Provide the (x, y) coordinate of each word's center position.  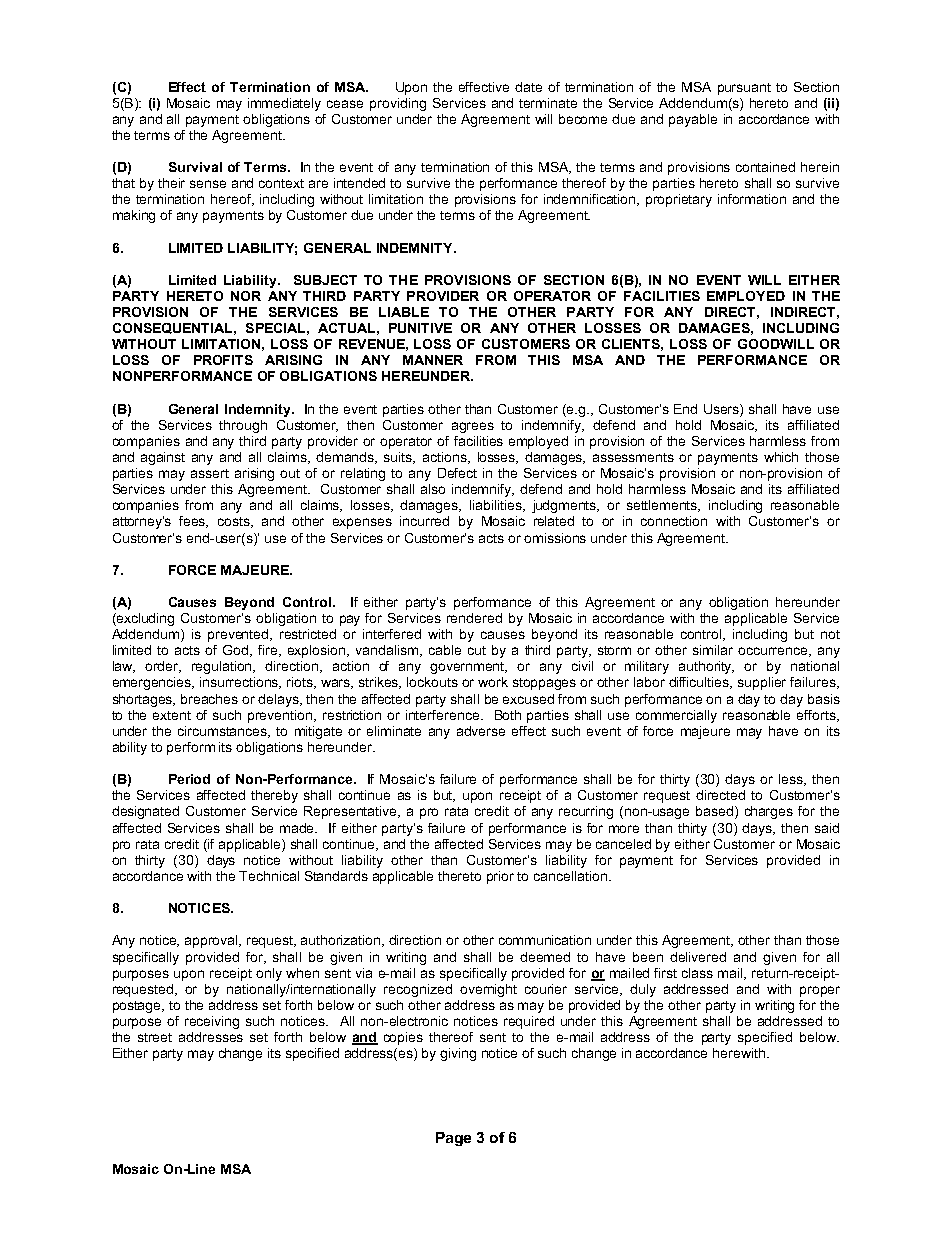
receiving (212, 1022)
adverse (481, 731)
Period (189, 779)
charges (769, 812)
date (528, 87)
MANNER (433, 360)
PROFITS (223, 360)
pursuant (744, 89)
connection (674, 521)
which (781, 457)
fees (193, 522)
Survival (195, 167)
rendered (474, 618)
